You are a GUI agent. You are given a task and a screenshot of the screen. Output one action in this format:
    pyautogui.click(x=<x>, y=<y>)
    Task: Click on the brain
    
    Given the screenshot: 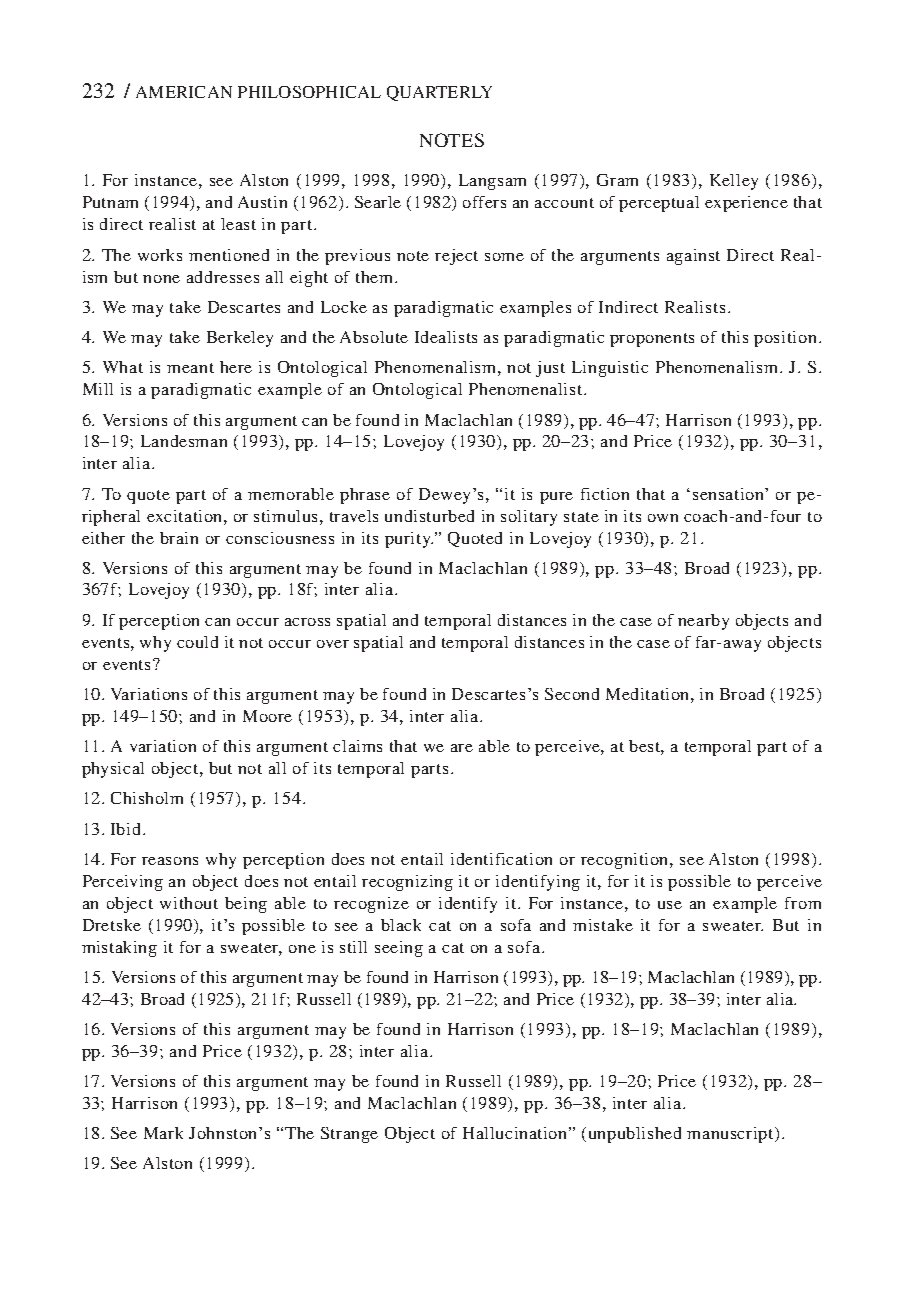 What is the action you would take?
    pyautogui.click(x=179, y=538)
